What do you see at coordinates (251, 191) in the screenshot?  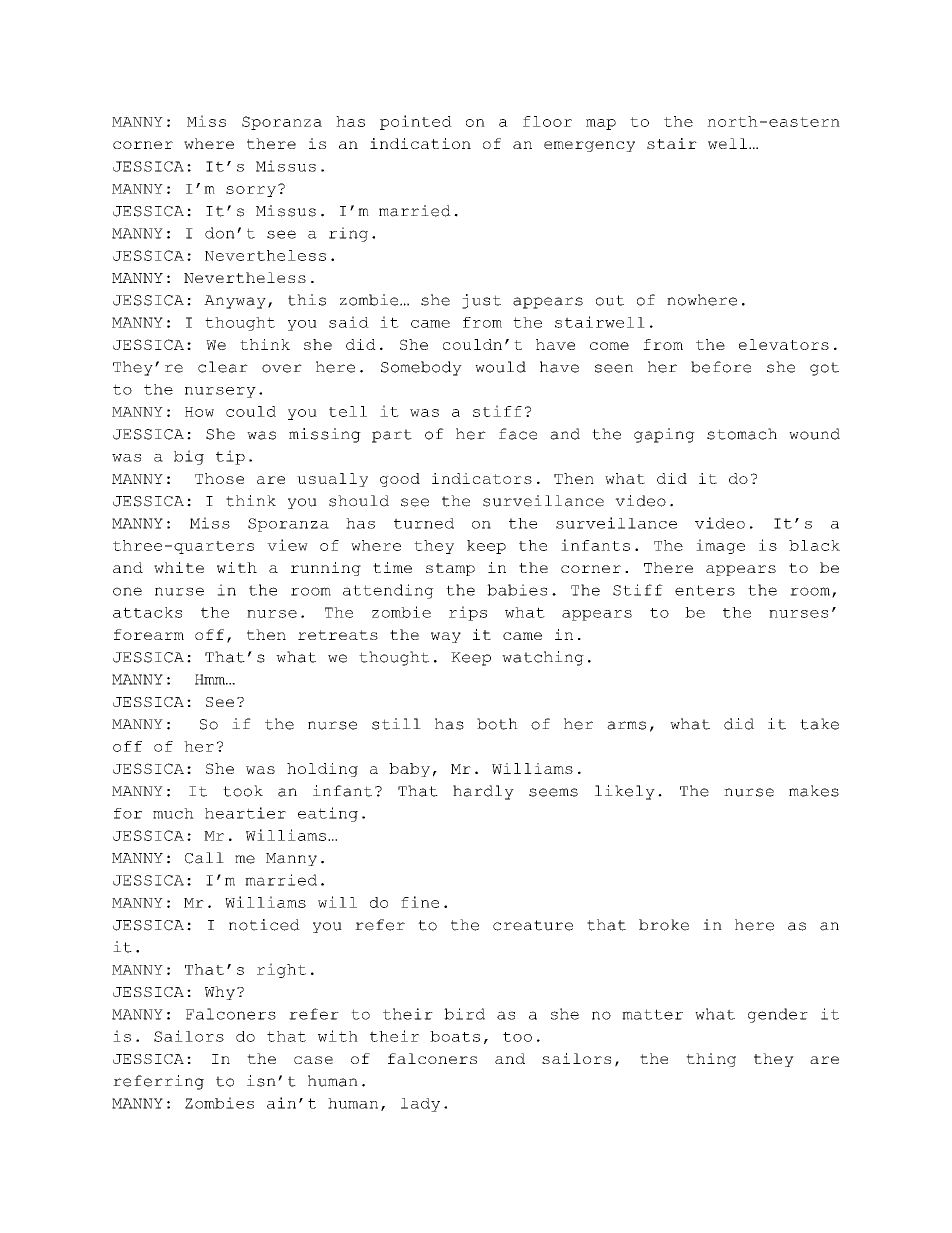 I see `sorry` at bounding box center [251, 191].
